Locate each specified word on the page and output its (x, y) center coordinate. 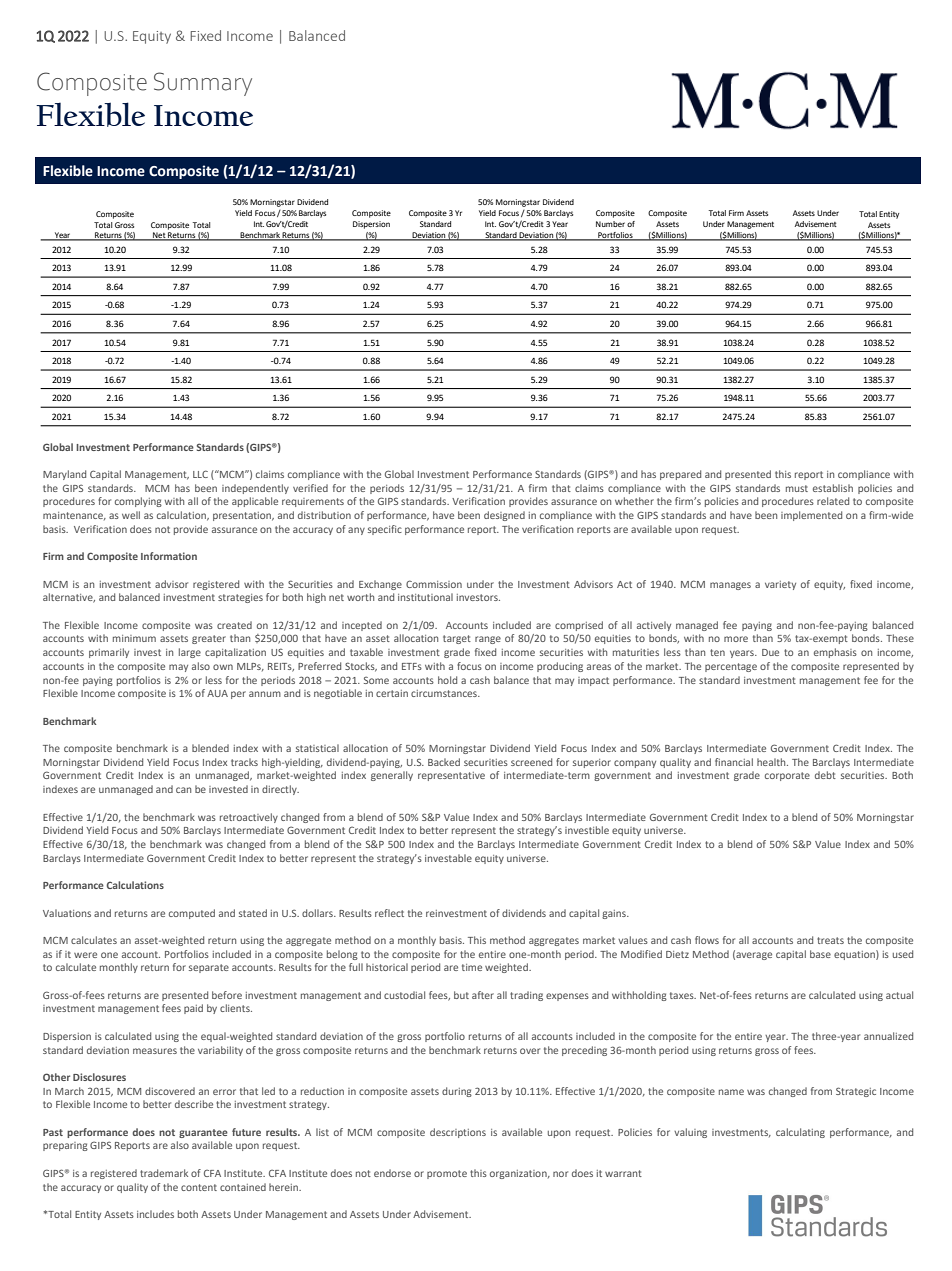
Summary (203, 84)
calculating (800, 1133)
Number (610, 224)
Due (770, 652)
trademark (164, 1173)
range (488, 640)
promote (447, 1174)
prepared (680, 475)
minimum (134, 638)
